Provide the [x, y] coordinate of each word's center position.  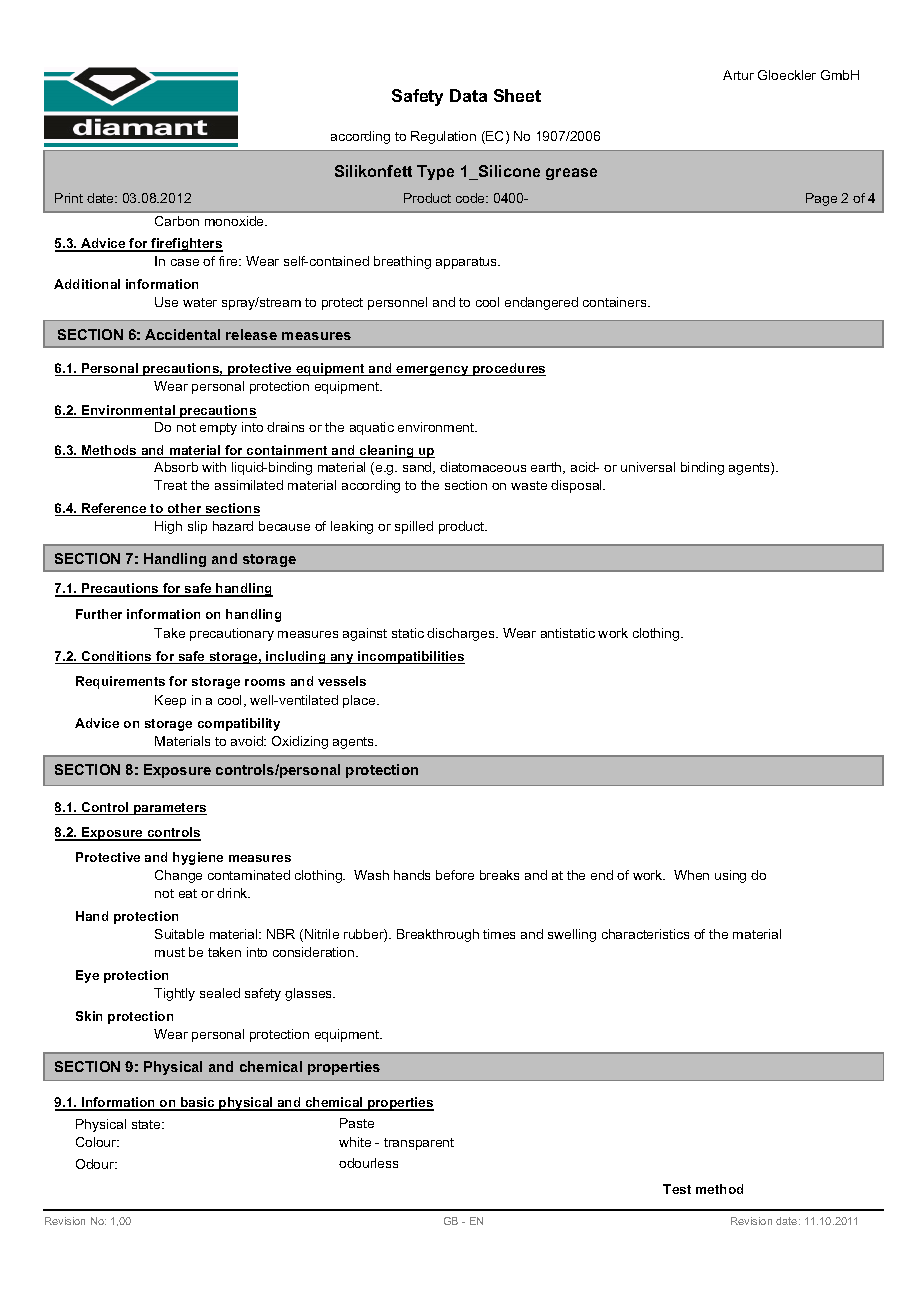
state [147, 1124]
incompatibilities [410, 657]
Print [69, 198]
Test [677, 1189]
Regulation [443, 137]
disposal [577, 486]
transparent [419, 1144]
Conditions [116, 657]
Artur [738, 75]
